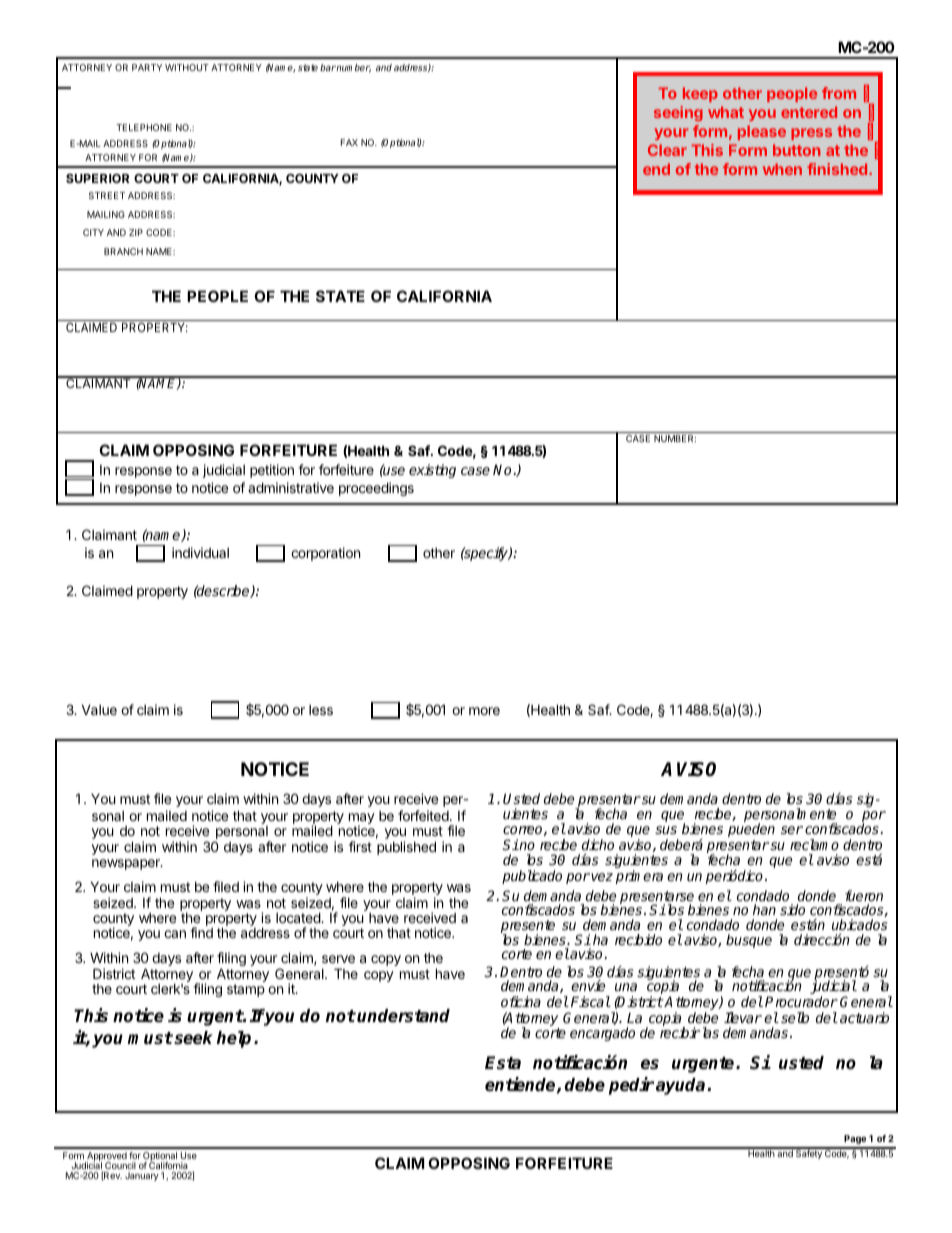  Describe the element at coordinates (328, 67) in the screenshot. I see `bar` at that location.
